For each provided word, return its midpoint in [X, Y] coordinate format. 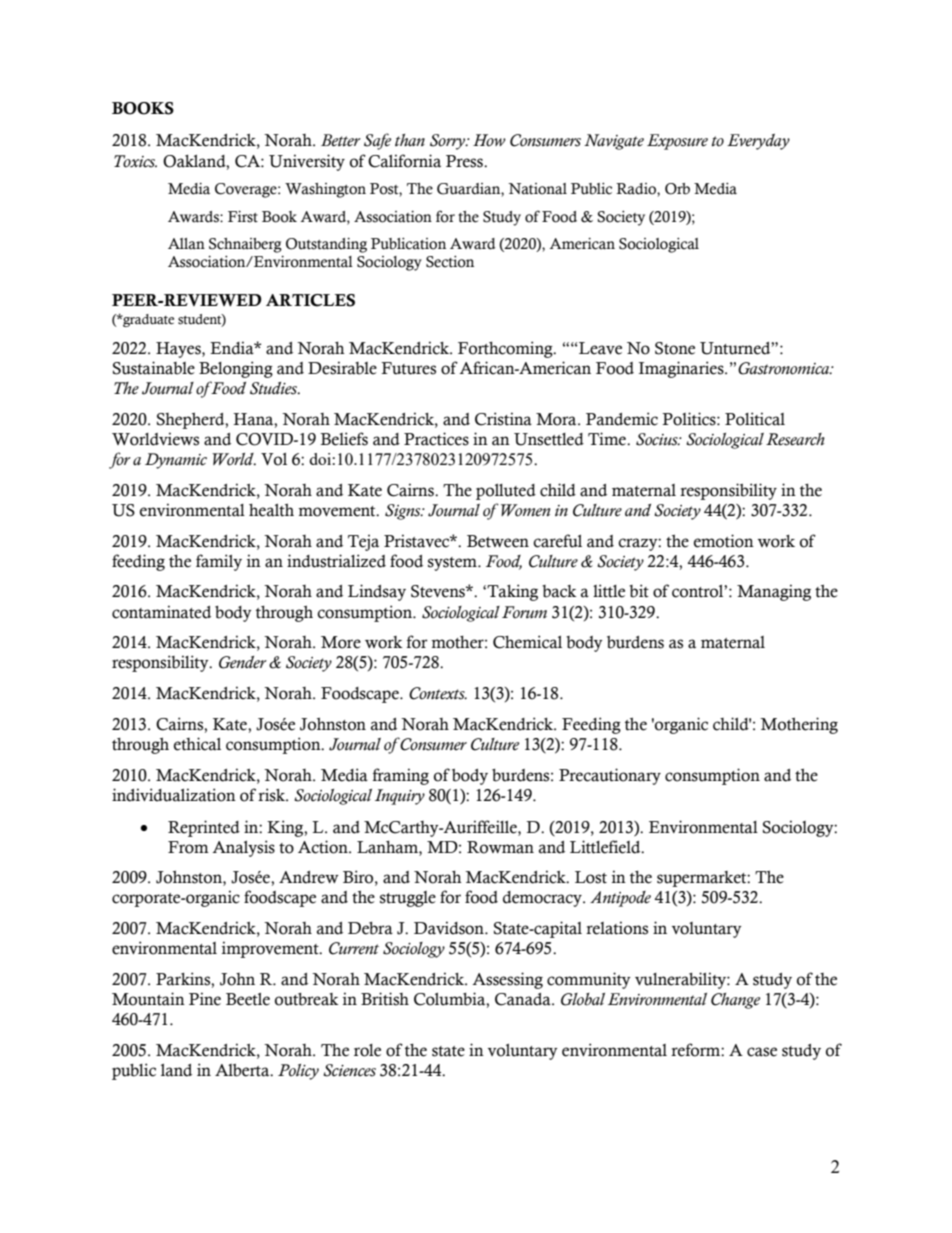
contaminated [161, 612]
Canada [524, 999]
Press [465, 161]
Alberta [243, 1070]
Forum [524, 612]
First [243, 217]
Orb [677, 189]
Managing [774, 592]
